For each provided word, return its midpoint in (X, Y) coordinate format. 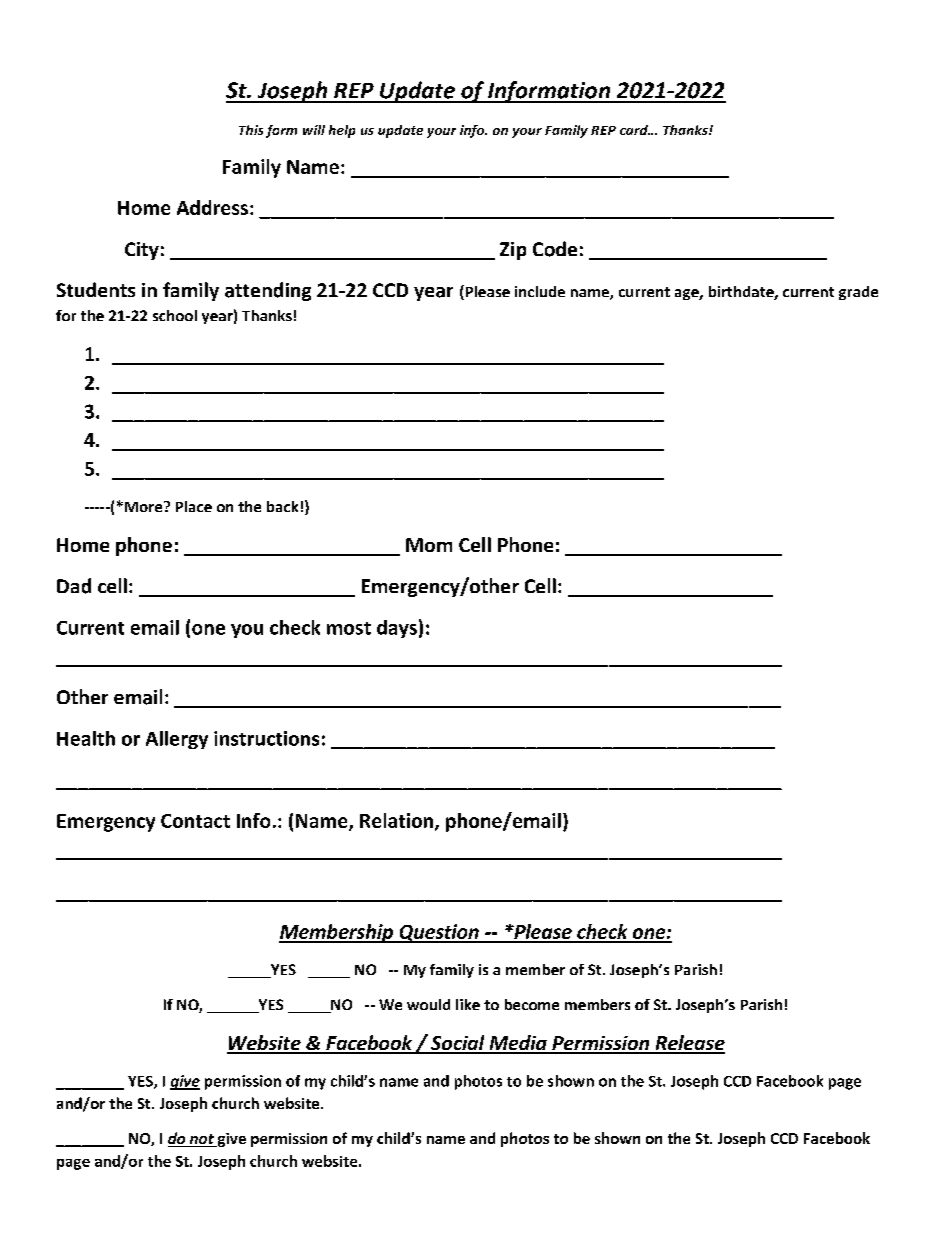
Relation (396, 820)
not (201, 1140)
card (635, 130)
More (145, 506)
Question (439, 933)
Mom (429, 545)
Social (458, 1044)
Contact (195, 821)
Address (214, 207)
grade (858, 293)
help (342, 131)
